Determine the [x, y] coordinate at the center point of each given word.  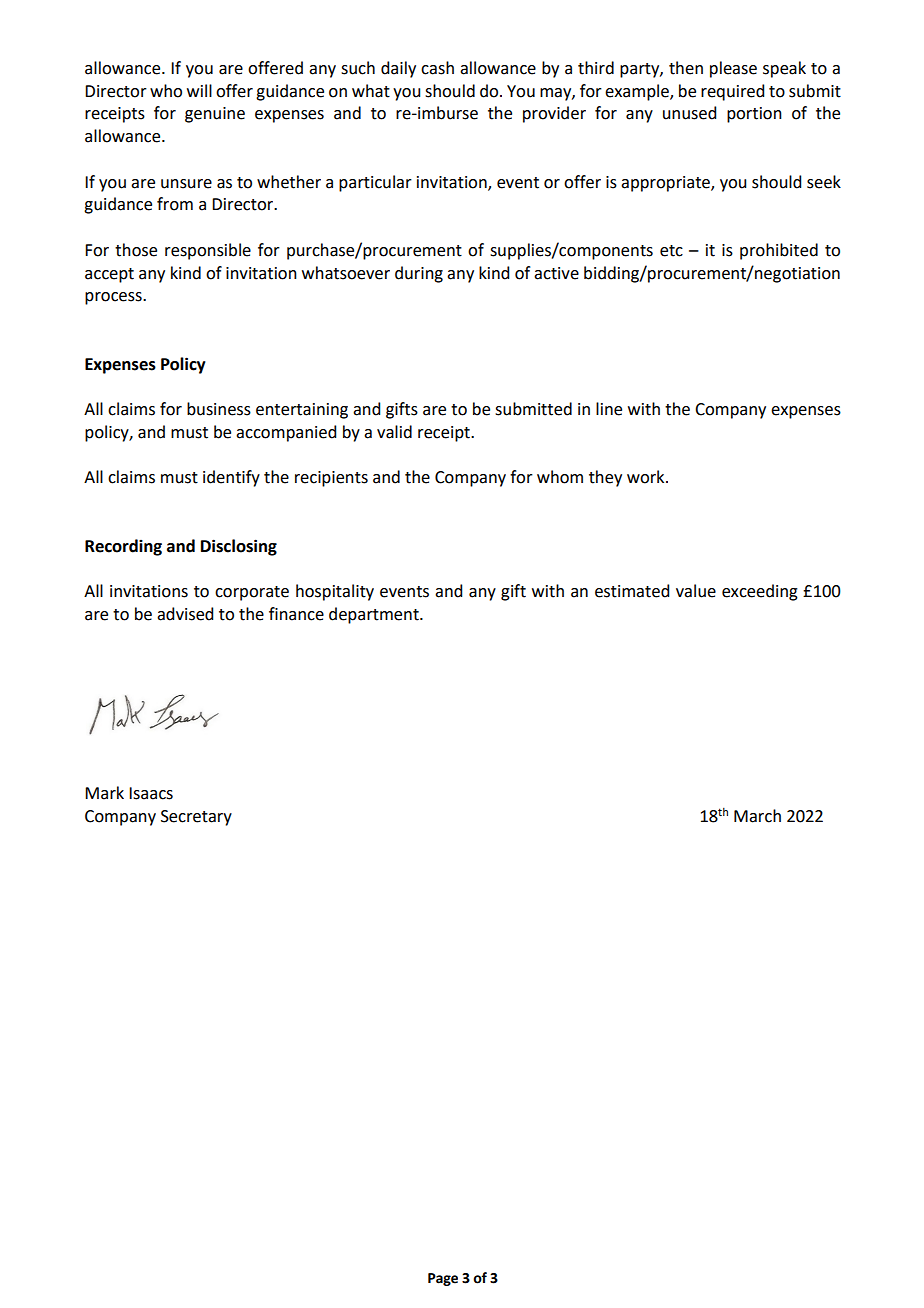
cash [437, 68]
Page [443, 1279]
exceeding [760, 592]
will [199, 90]
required [732, 92]
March [757, 816]
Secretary [196, 818]
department [375, 615]
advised [185, 614]
